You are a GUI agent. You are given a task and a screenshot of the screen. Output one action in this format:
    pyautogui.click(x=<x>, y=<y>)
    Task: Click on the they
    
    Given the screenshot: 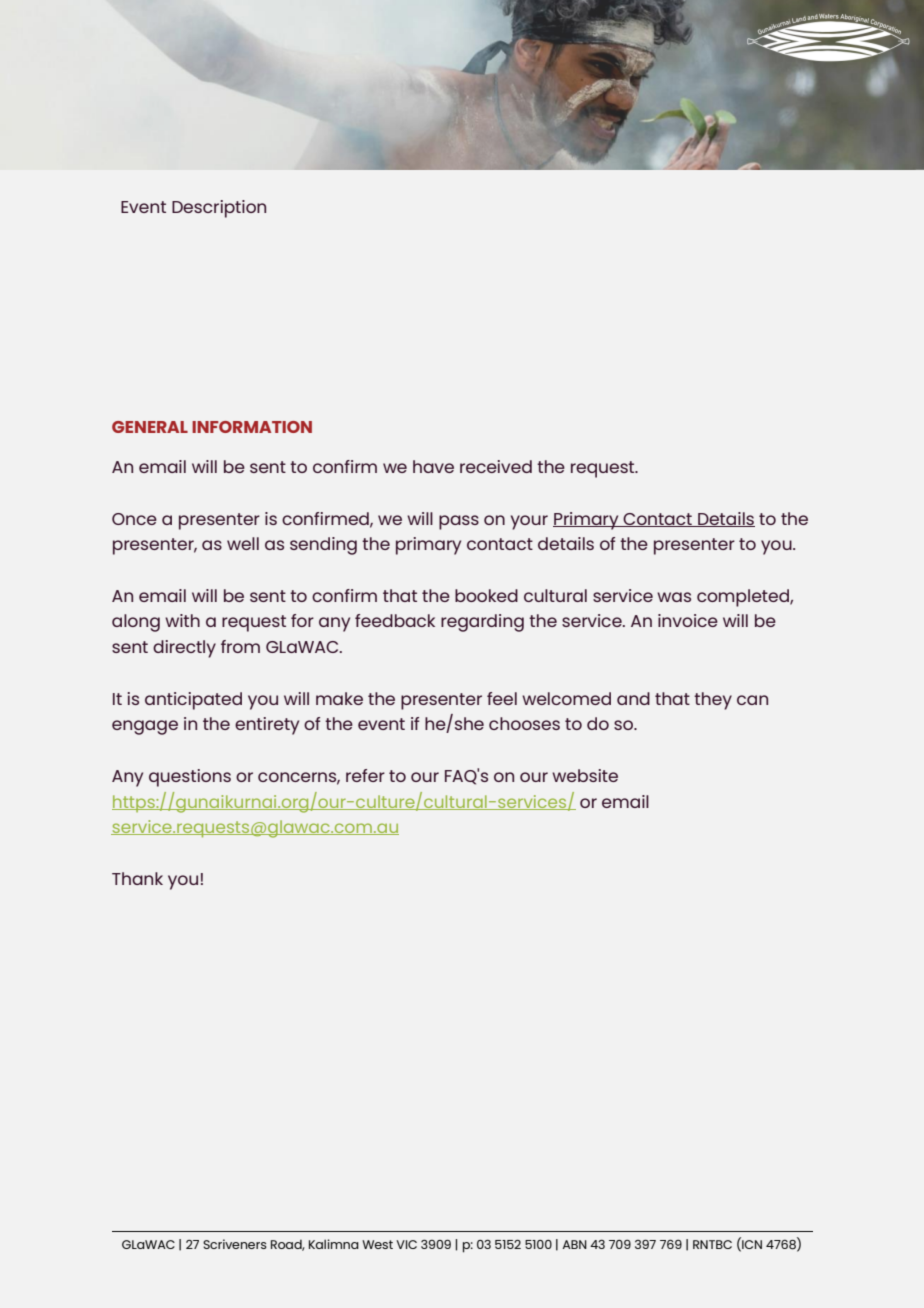 What is the action you would take?
    pyautogui.click(x=713, y=701)
